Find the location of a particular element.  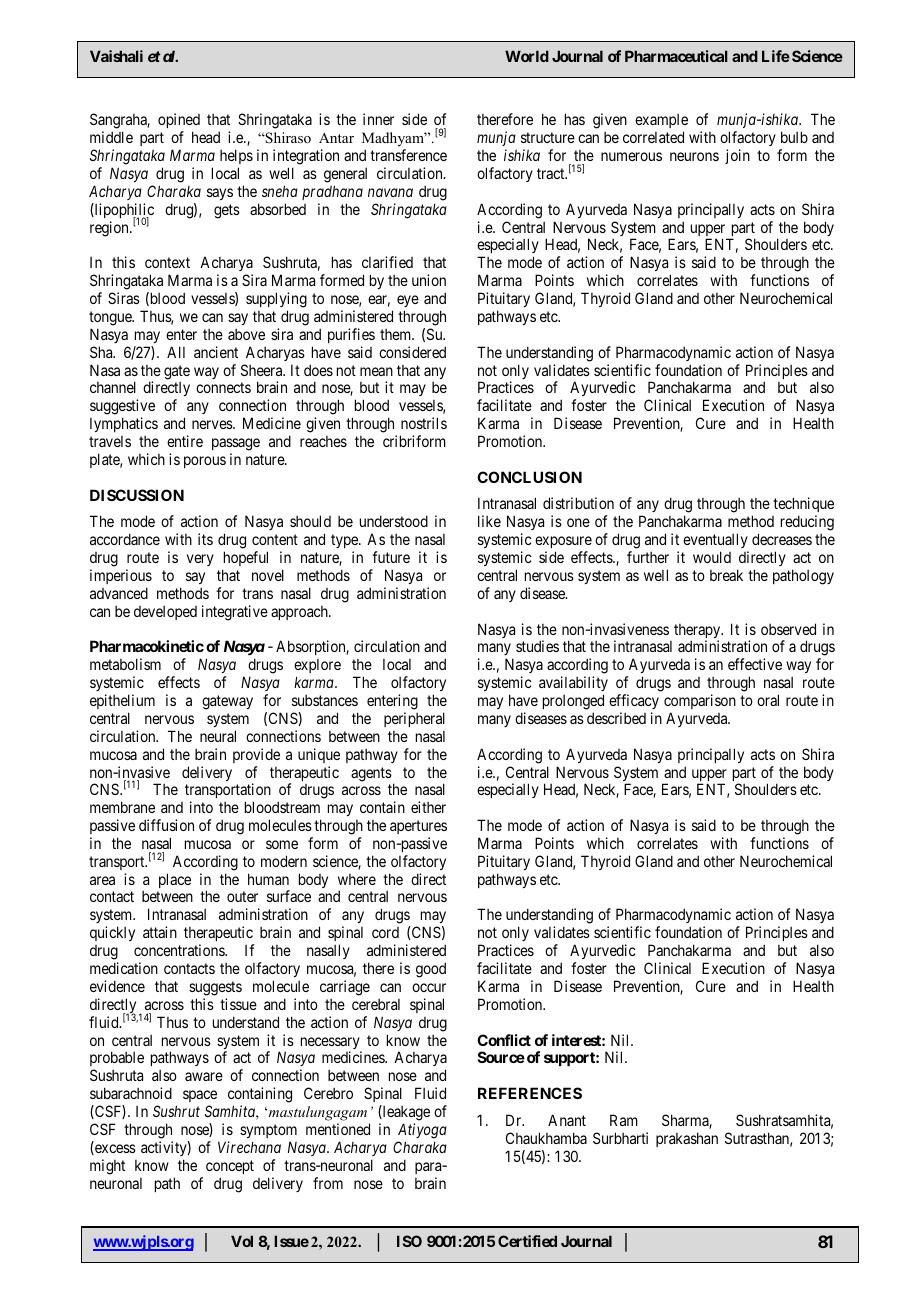

Pharmaceutical is located at coordinates (676, 56).
